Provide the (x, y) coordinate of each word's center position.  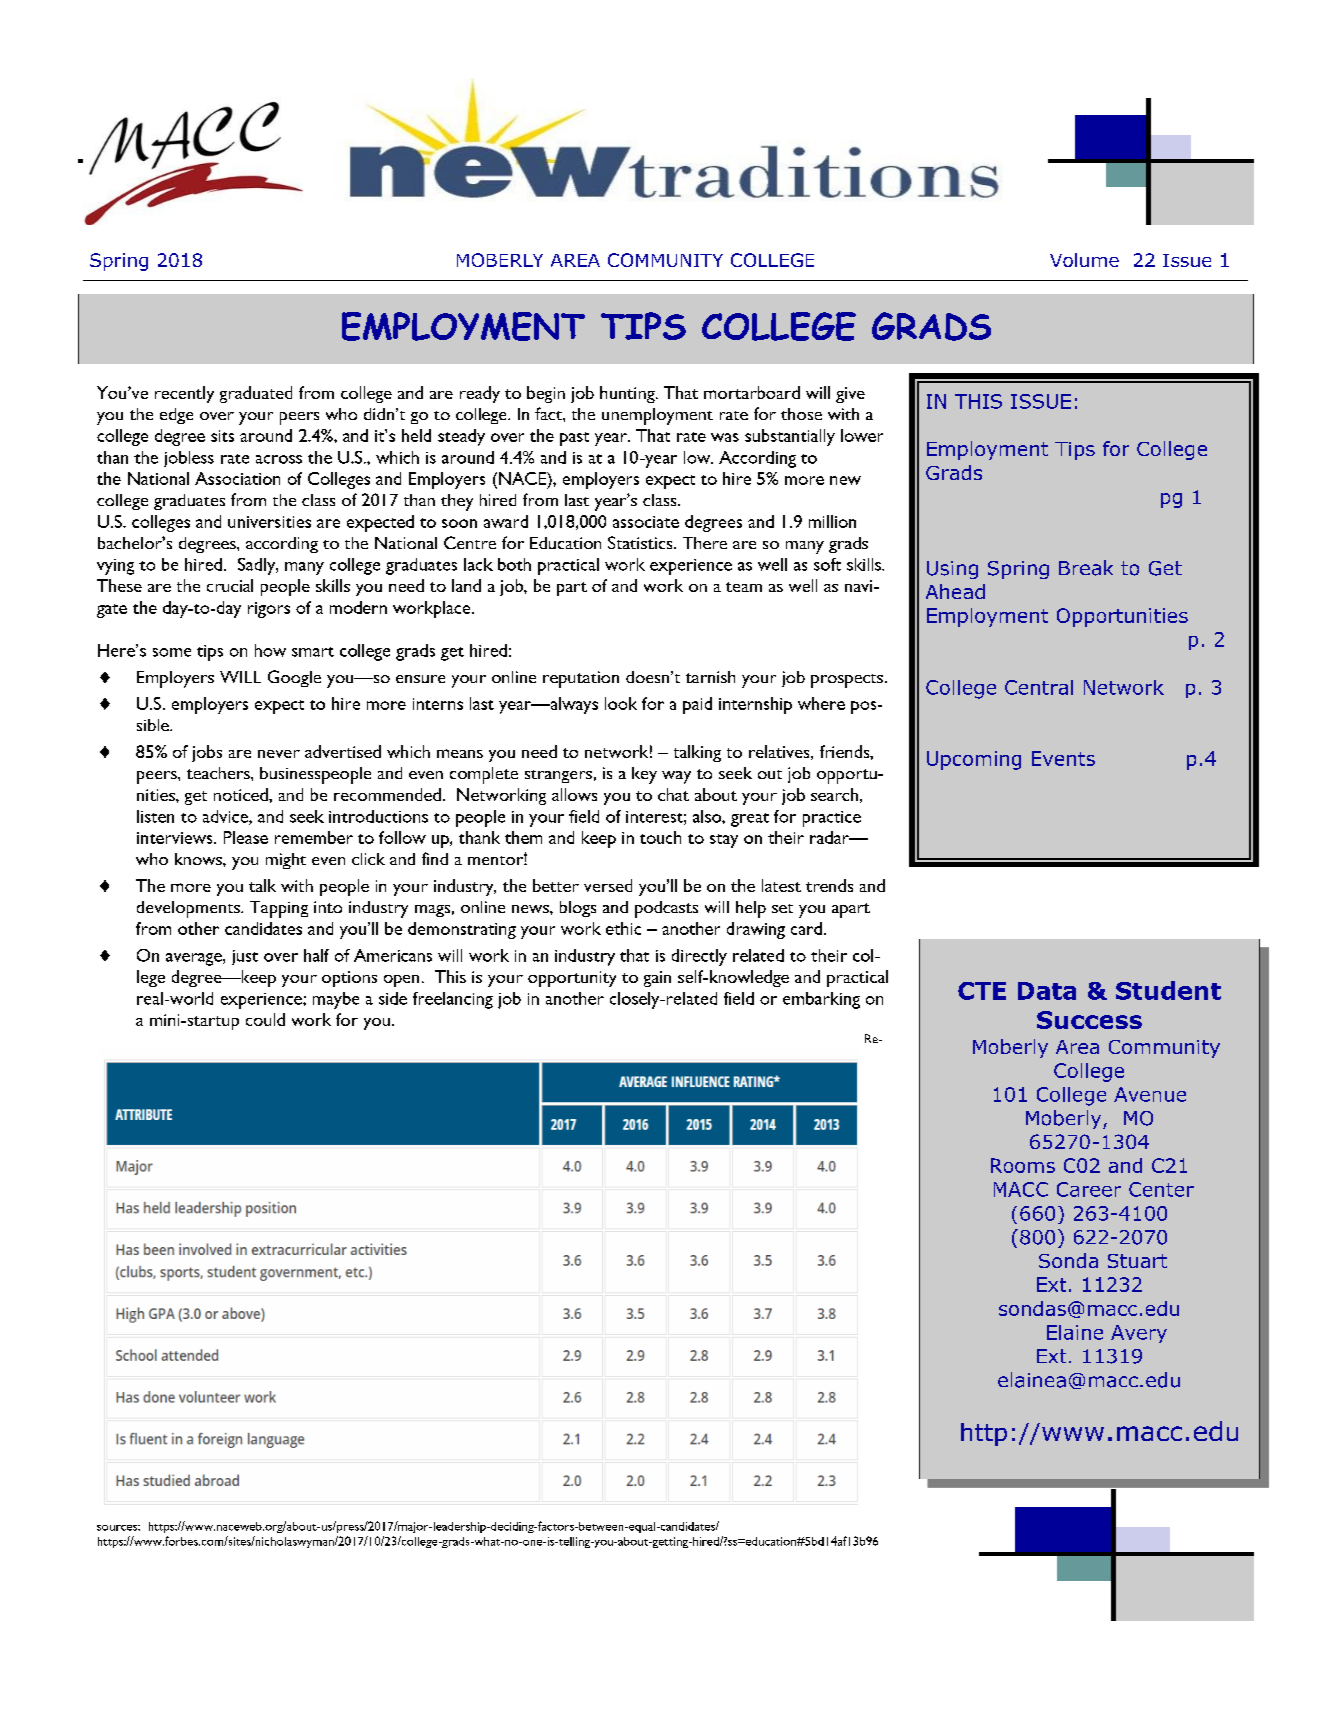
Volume (1084, 260)
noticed (242, 794)
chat (673, 794)
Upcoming (974, 760)
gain (657, 979)
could (265, 1019)
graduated (256, 394)
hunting (628, 394)
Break (1086, 568)
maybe (336, 1000)
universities (269, 522)
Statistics (641, 542)
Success (1089, 1020)
